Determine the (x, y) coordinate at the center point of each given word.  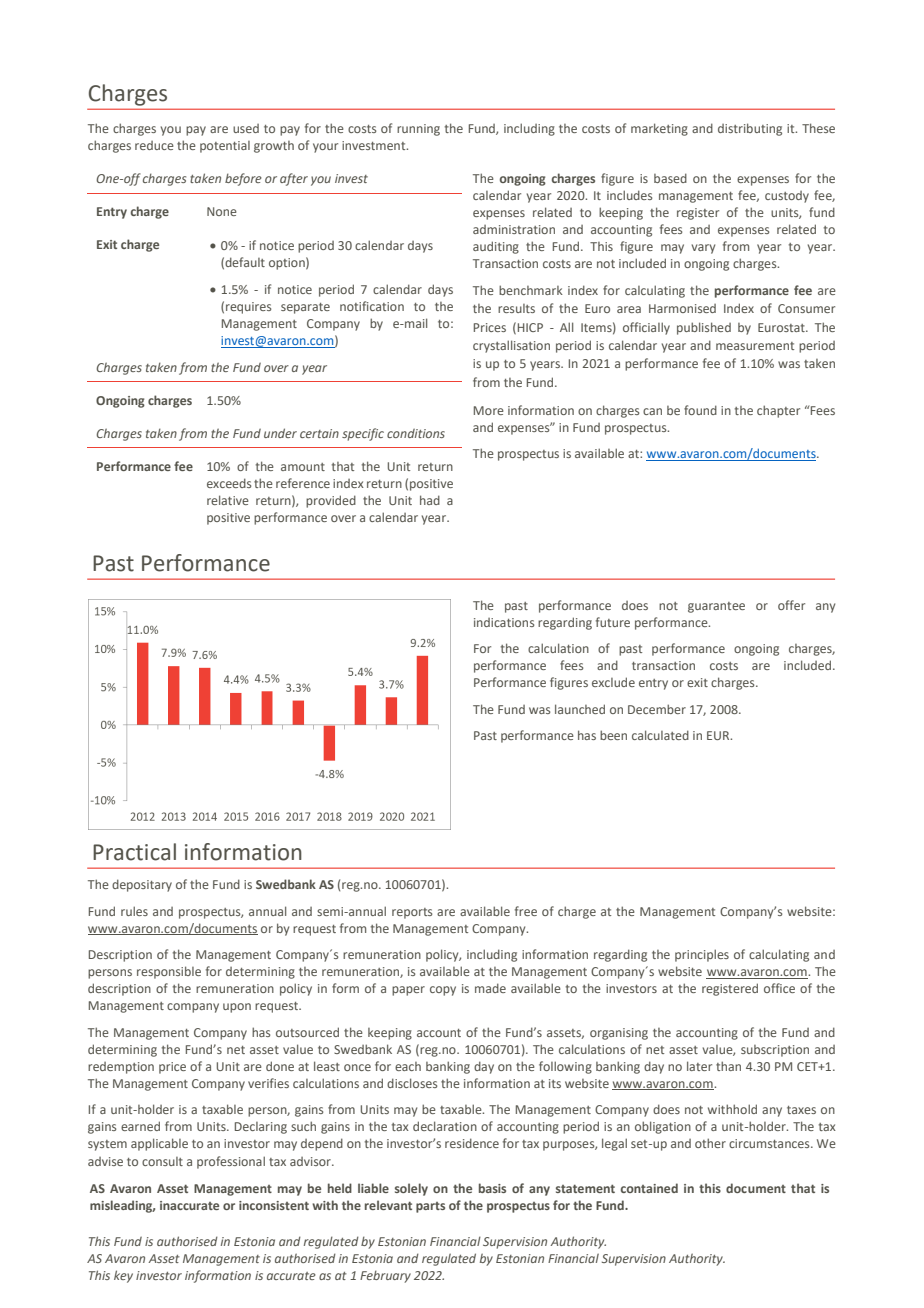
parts (430, 1207)
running (418, 130)
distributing (750, 129)
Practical (134, 852)
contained (649, 1188)
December (657, 709)
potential (225, 147)
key (123, 1276)
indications (504, 622)
